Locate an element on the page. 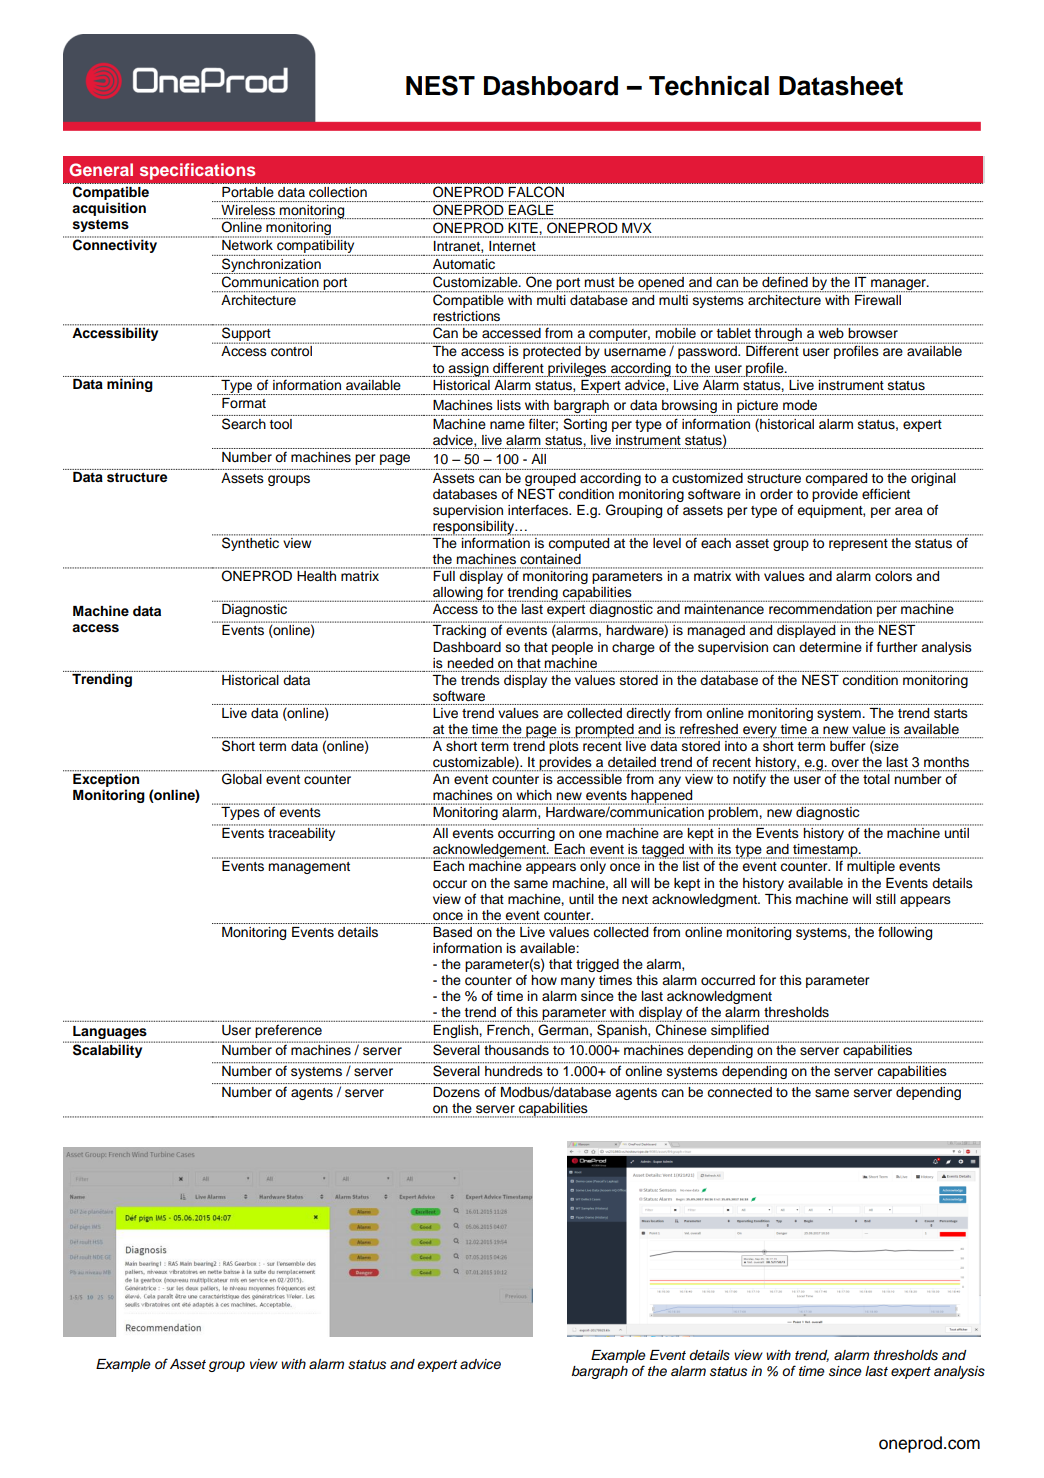 The width and height of the page is (1044, 1478). hundreds is located at coordinates (514, 1071).
